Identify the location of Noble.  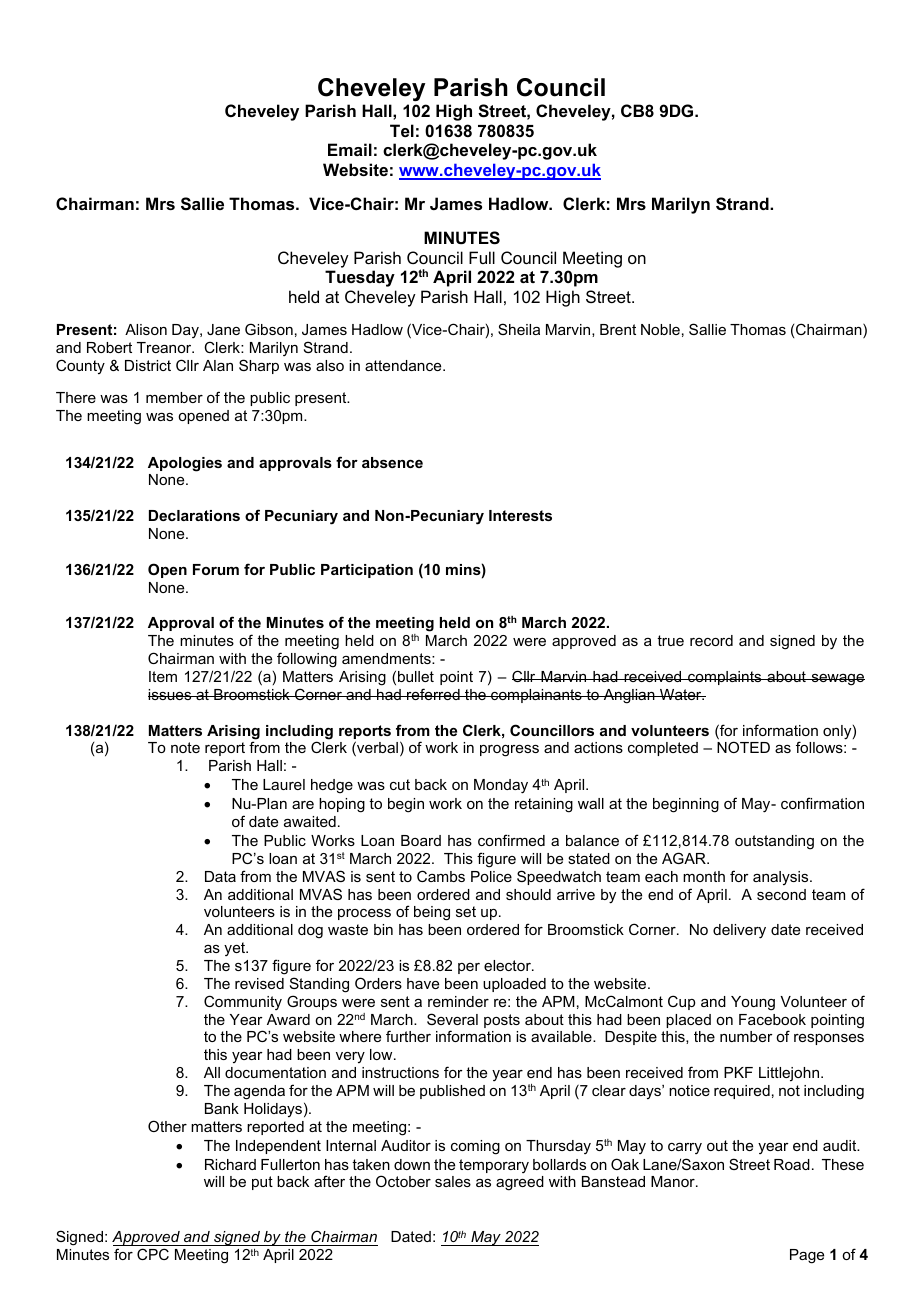
(660, 329).
